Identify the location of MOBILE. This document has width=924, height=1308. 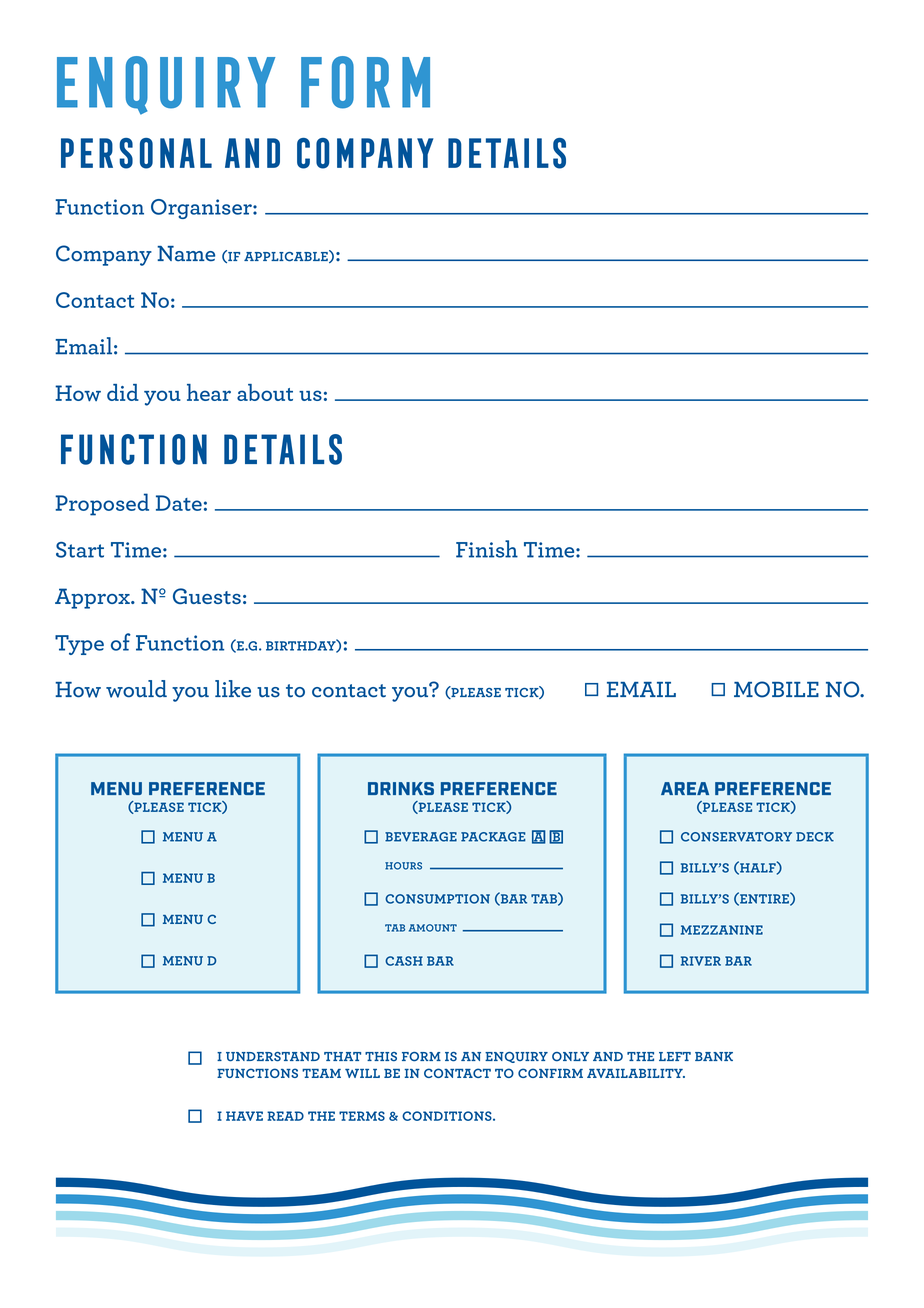
(776, 689).
